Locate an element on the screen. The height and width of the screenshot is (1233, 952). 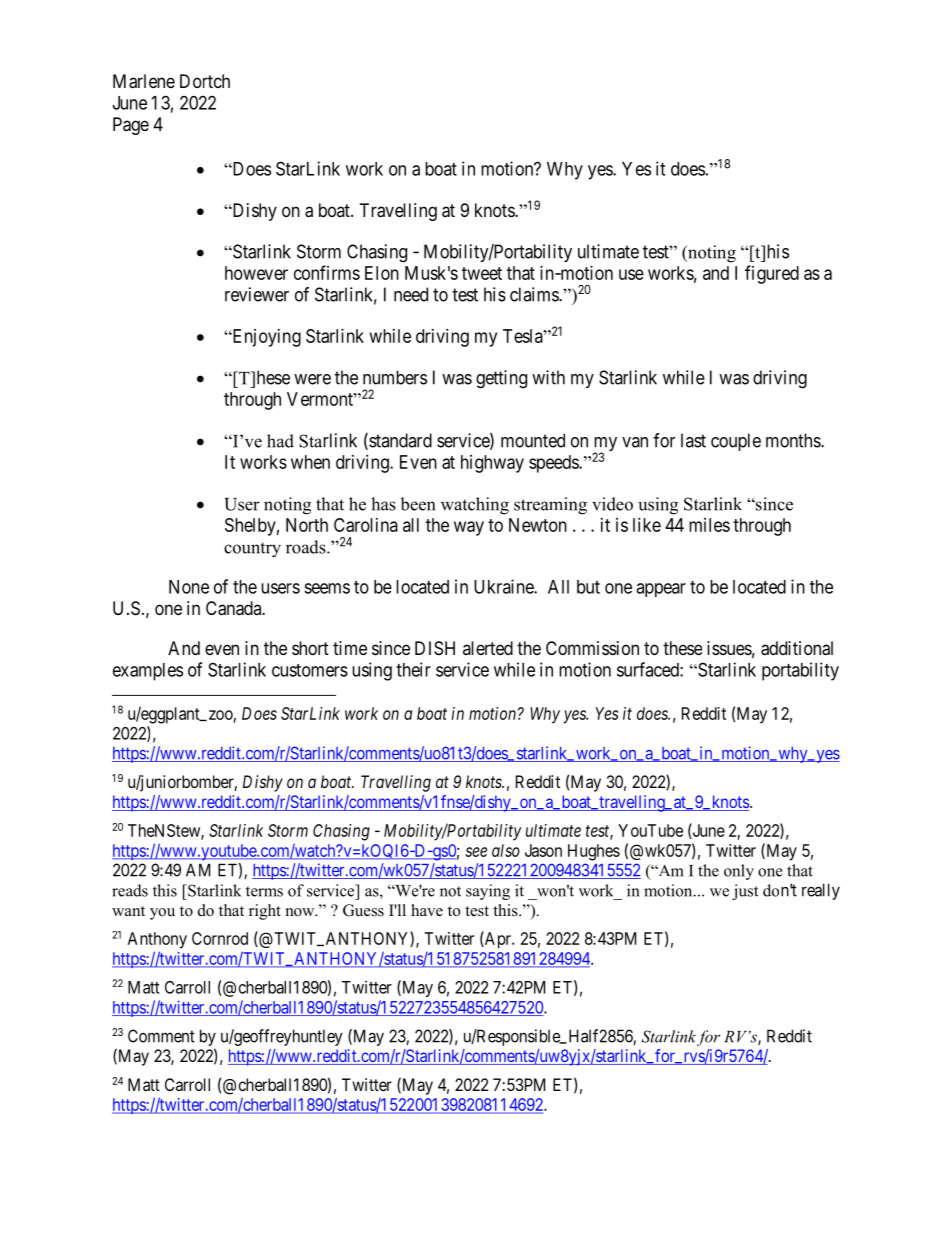
country is located at coordinates (252, 550).
